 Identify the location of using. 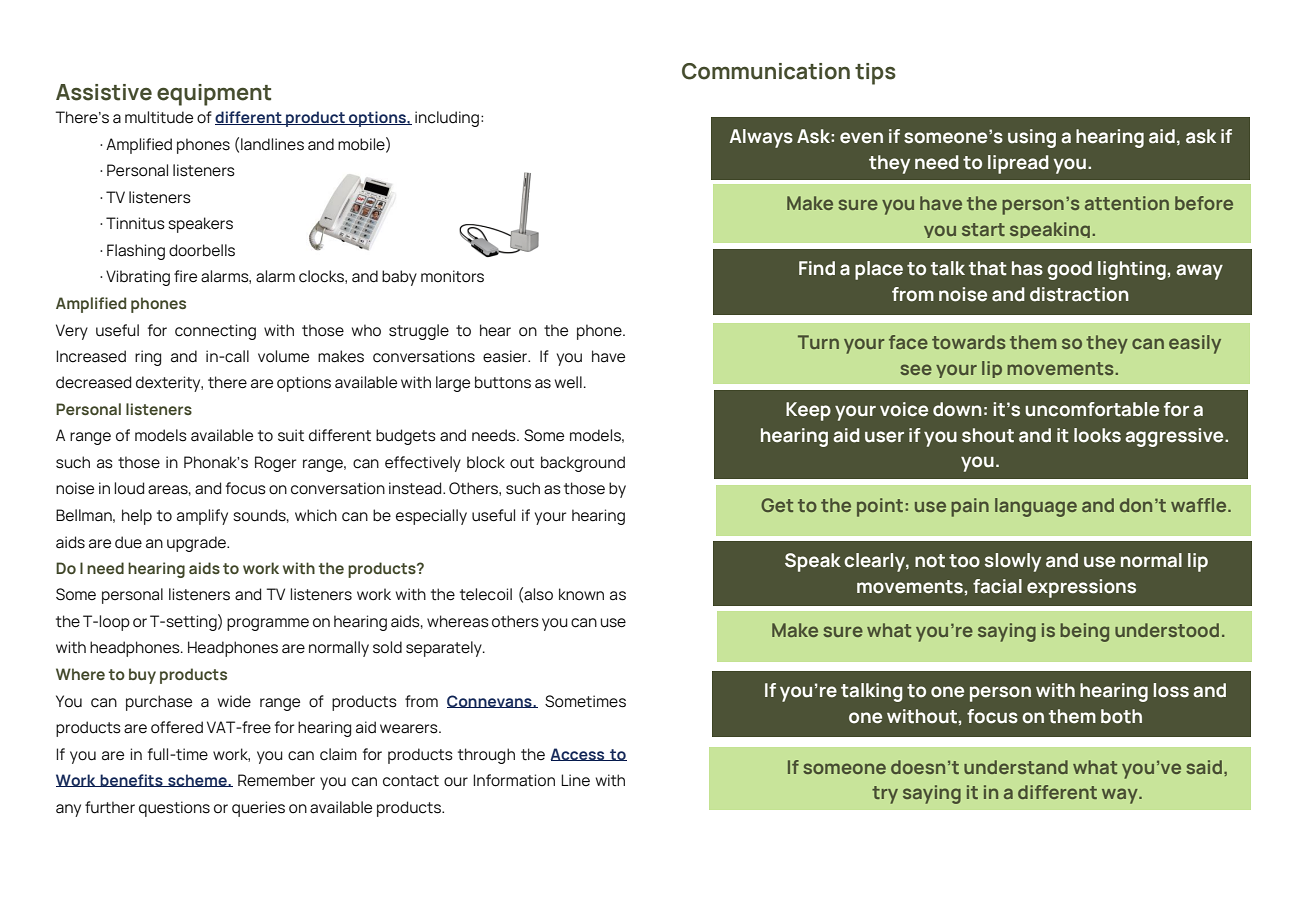
(1032, 138).
